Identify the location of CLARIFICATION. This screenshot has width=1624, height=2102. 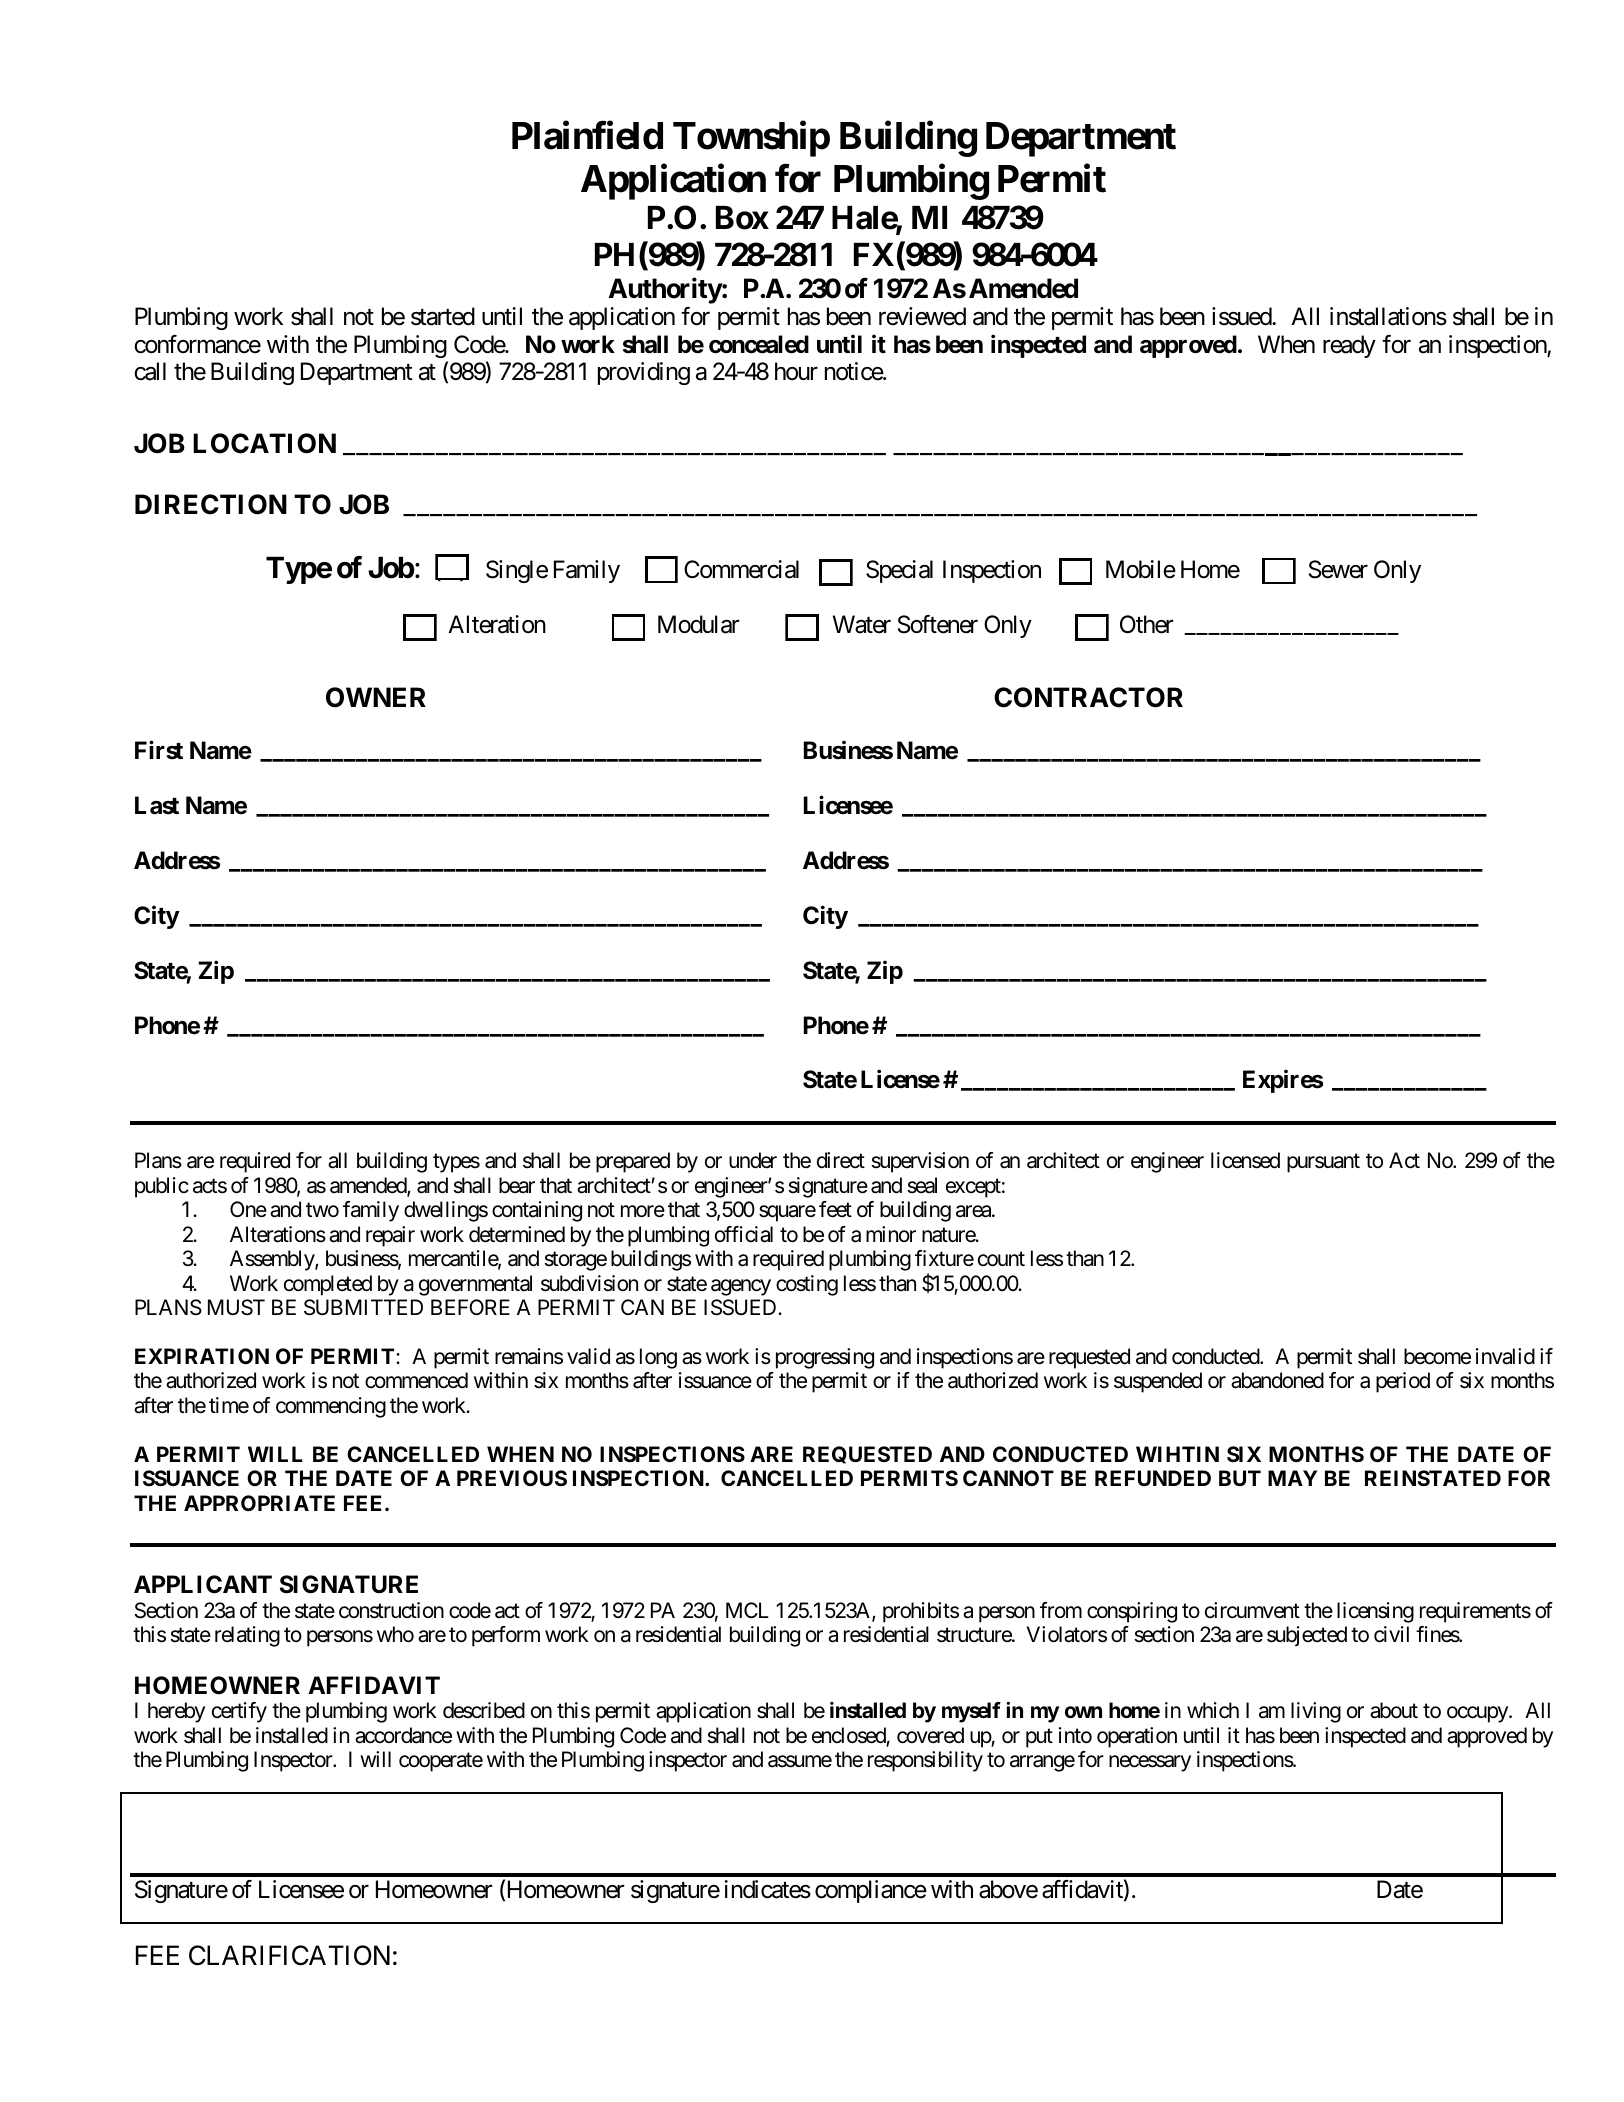
(289, 1955).
